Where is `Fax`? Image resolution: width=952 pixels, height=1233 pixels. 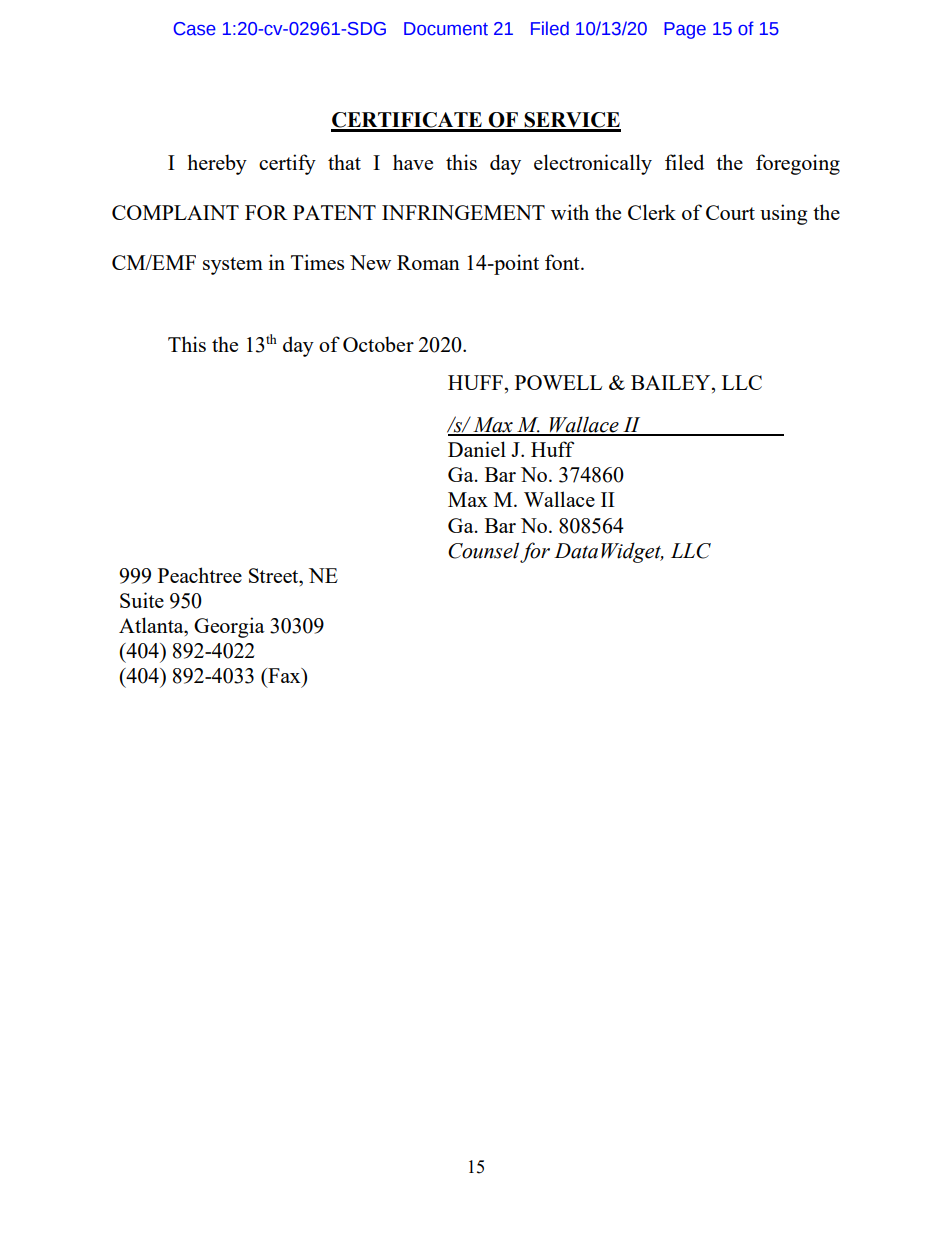
Fax is located at coordinates (284, 675).
